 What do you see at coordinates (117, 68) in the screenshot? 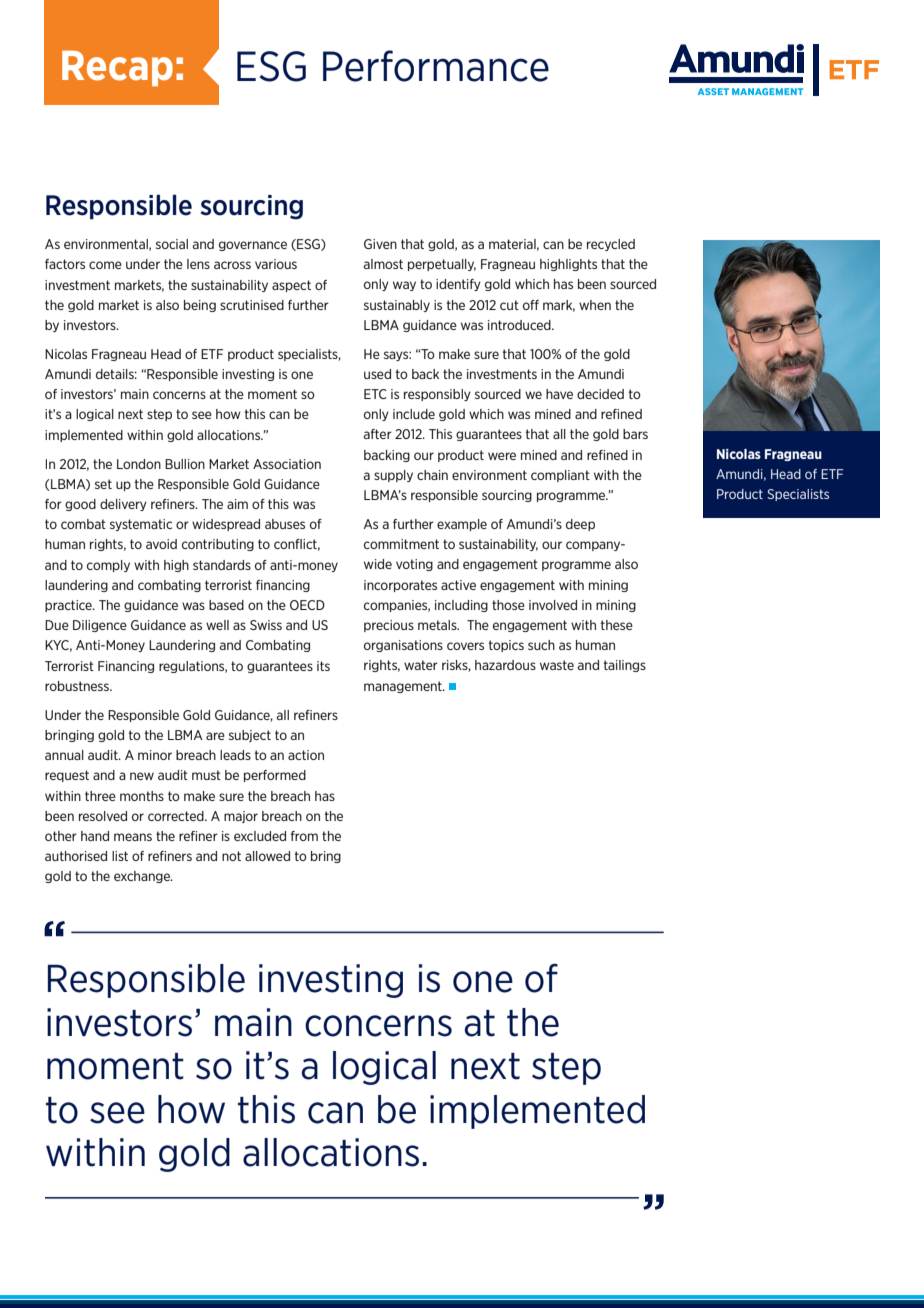
I see `Recap` at bounding box center [117, 68].
